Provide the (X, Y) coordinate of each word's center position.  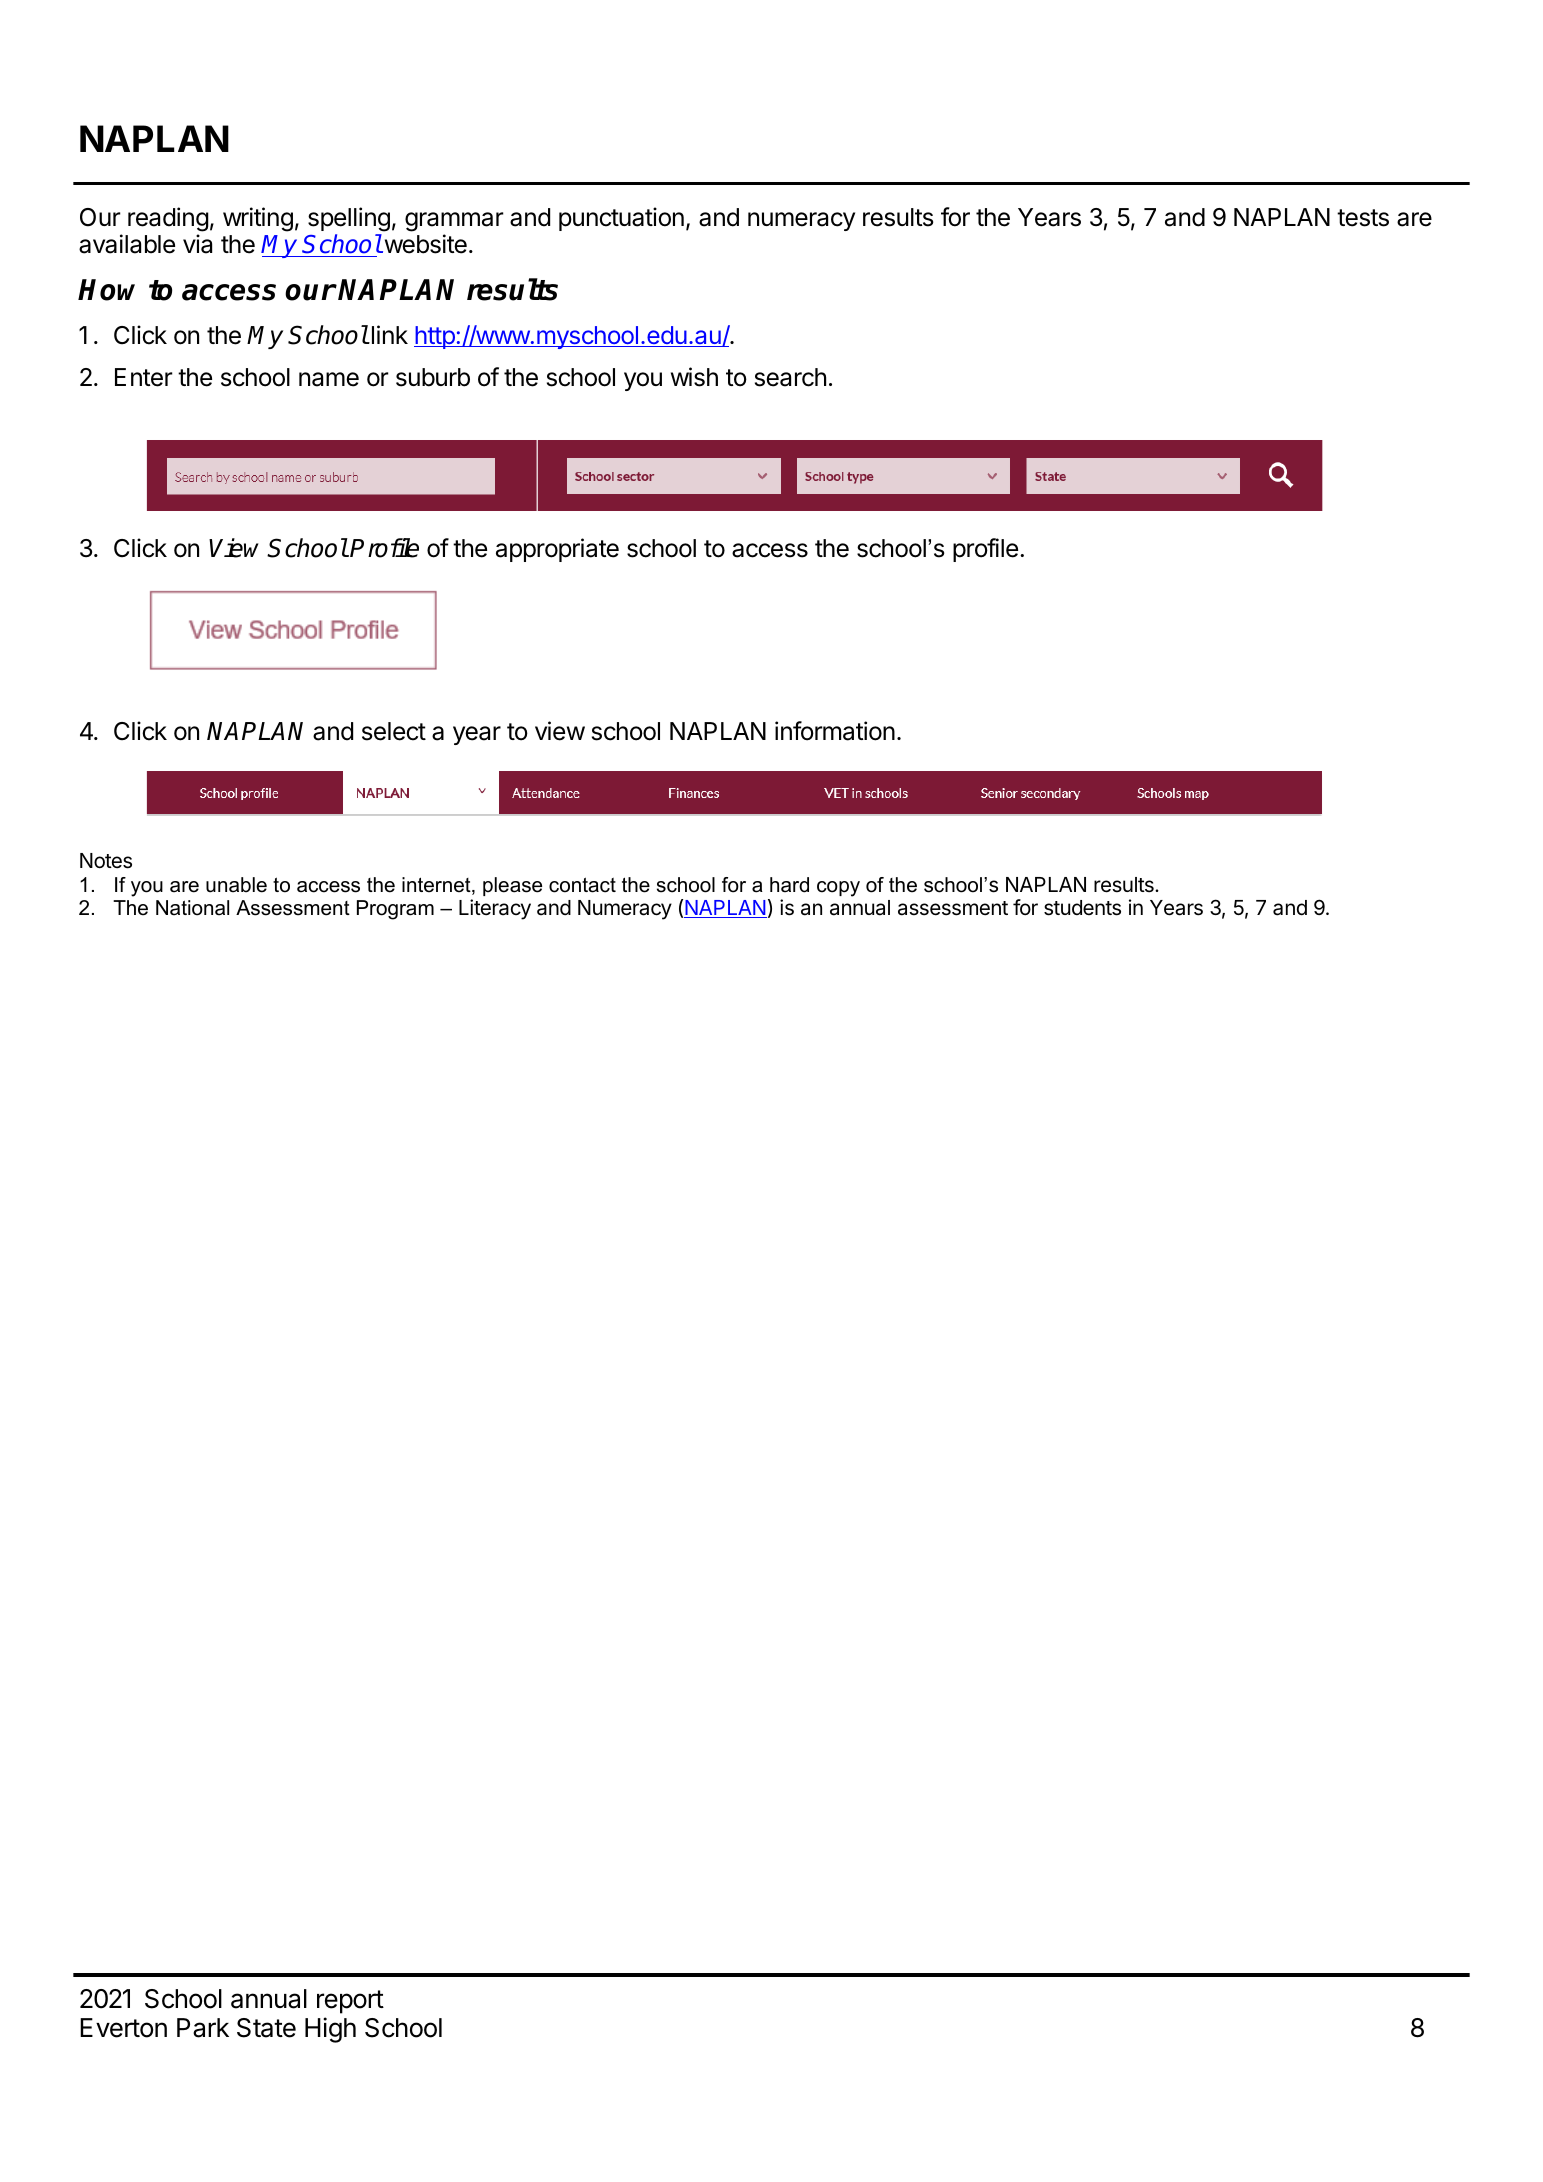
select (394, 731)
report (350, 2002)
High (330, 2030)
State (266, 2028)
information (835, 731)
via (197, 244)
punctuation (621, 219)
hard (789, 885)
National (192, 908)
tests (1363, 218)
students (1082, 908)
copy (838, 889)
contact (582, 885)
